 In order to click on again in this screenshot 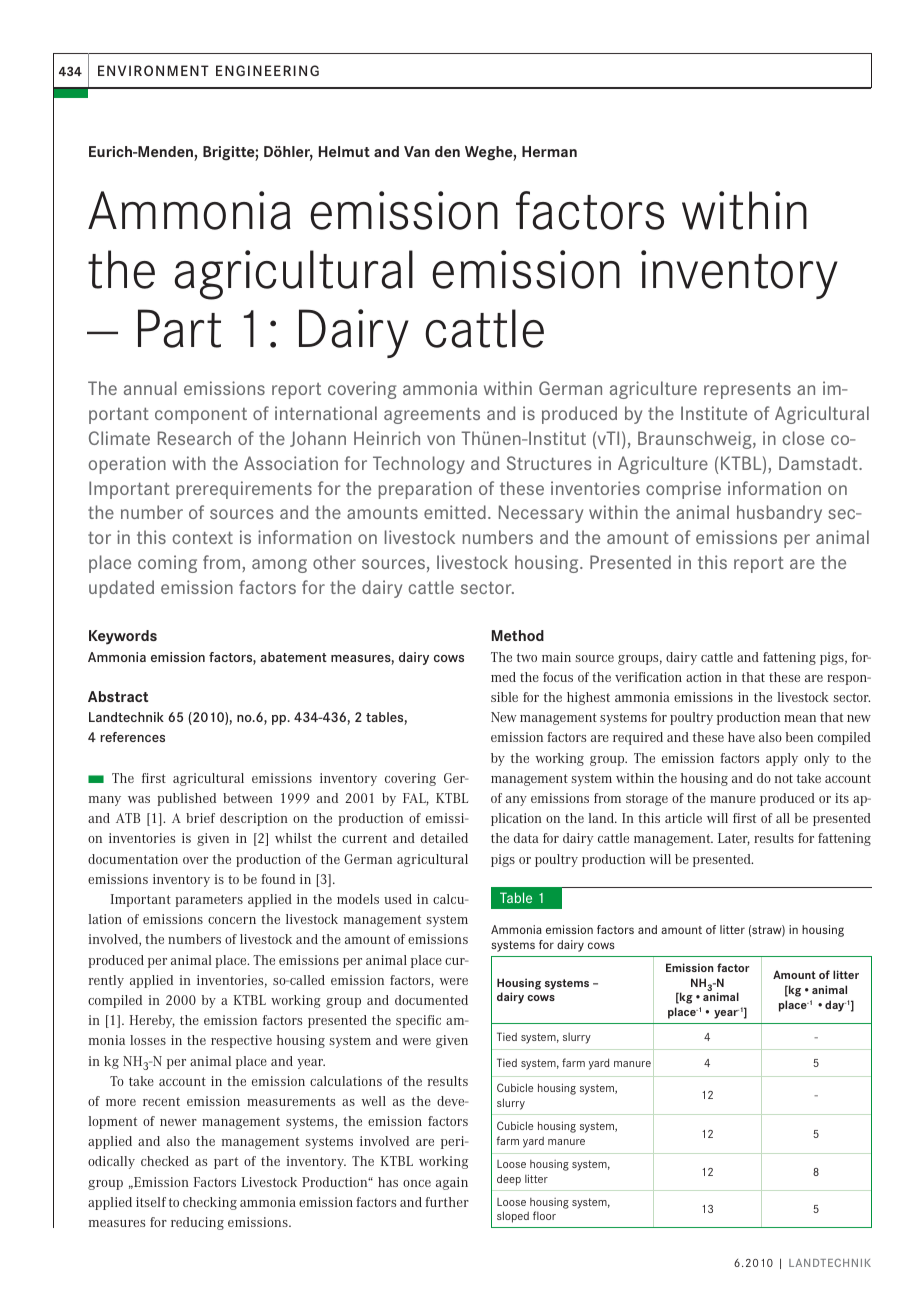, I will do `click(452, 1183)`.
